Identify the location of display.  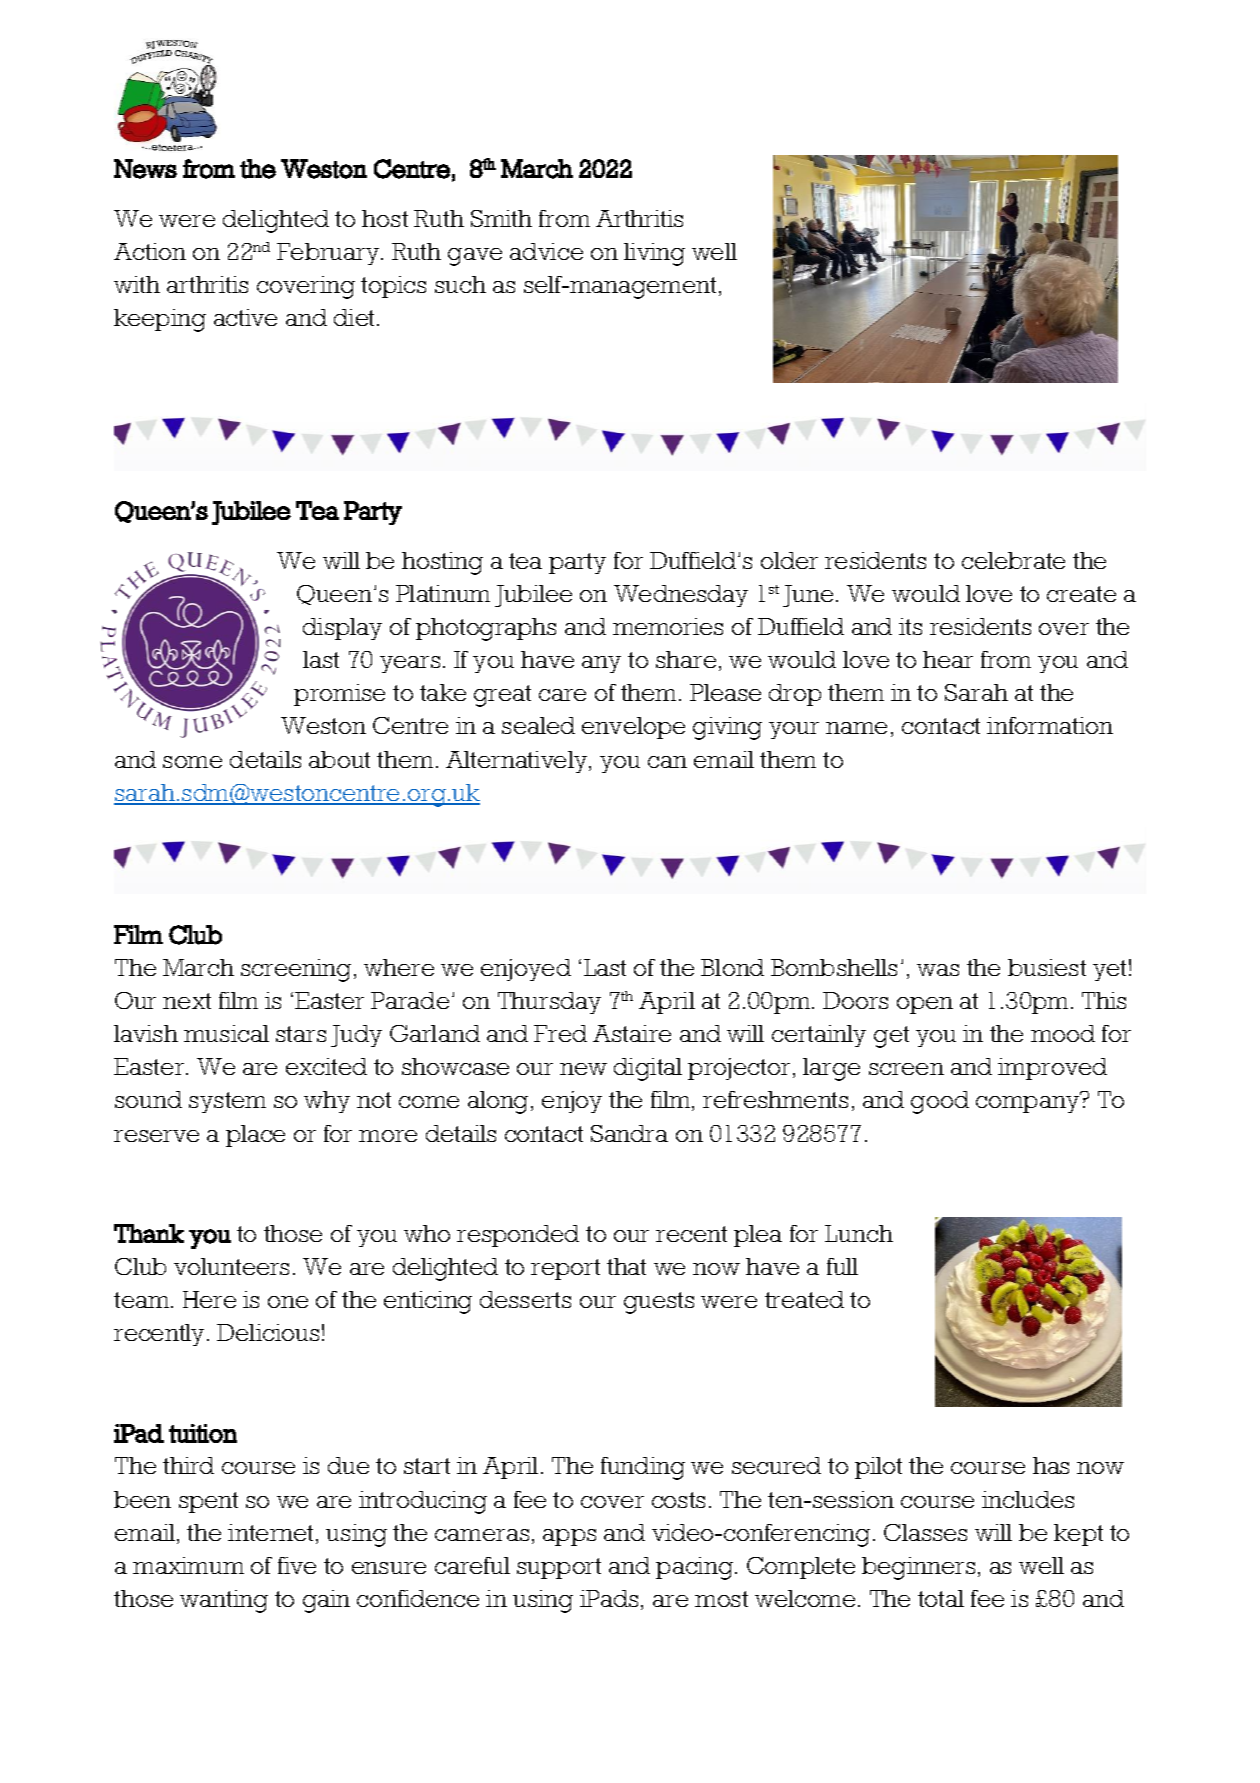
(342, 629).
